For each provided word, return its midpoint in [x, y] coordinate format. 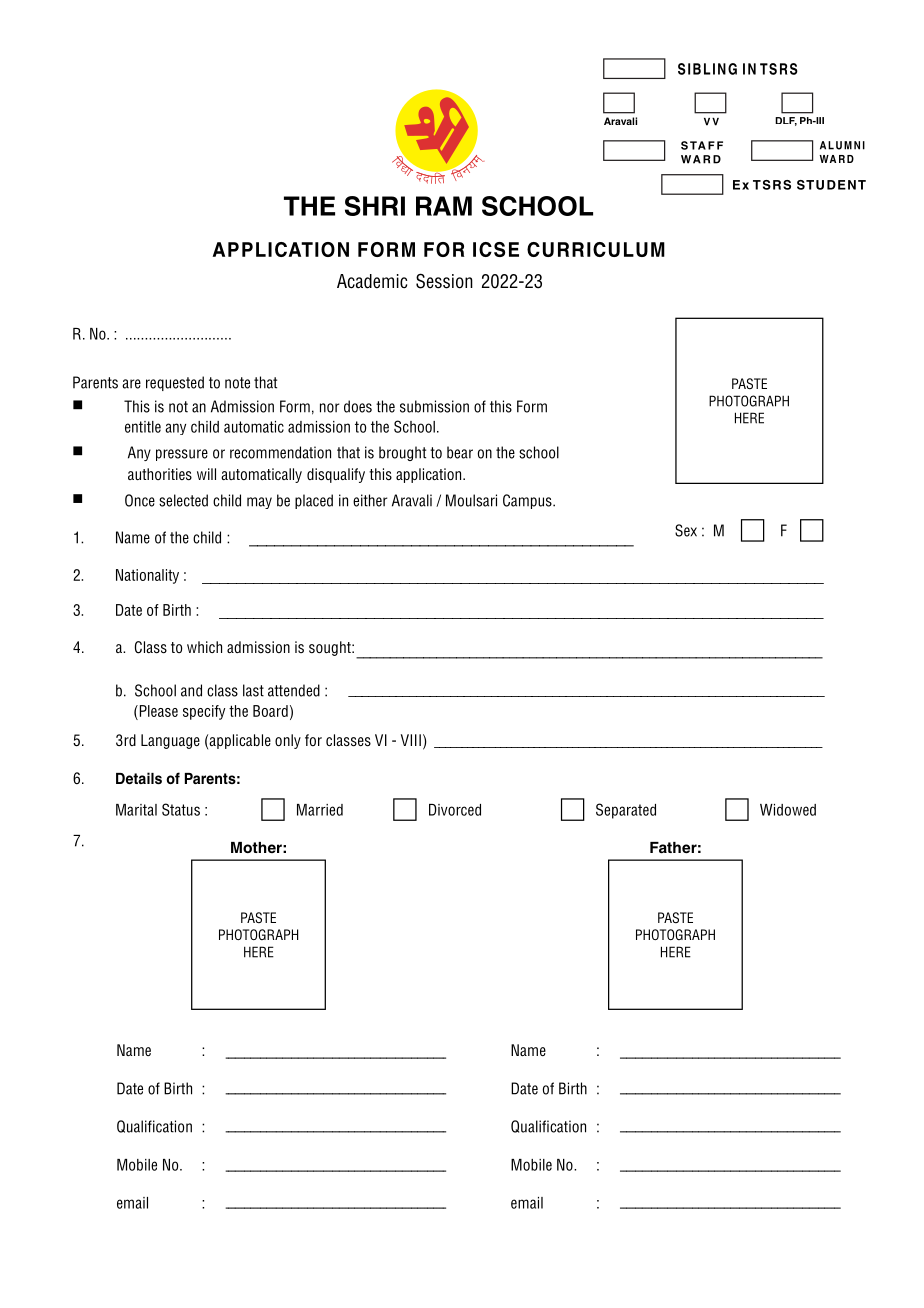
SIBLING [707, 69]
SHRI [375, 206]
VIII [411, 740]
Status [181, 809]
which [204, 647]
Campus [528, 501]
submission [434, 406]
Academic [372, 281]
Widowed [788, 810]
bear [460, 452]
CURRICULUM [596, 249]
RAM [444, 206]
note [237, 383]
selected [183, 500]
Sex [686, 530]
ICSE [496, 249]
